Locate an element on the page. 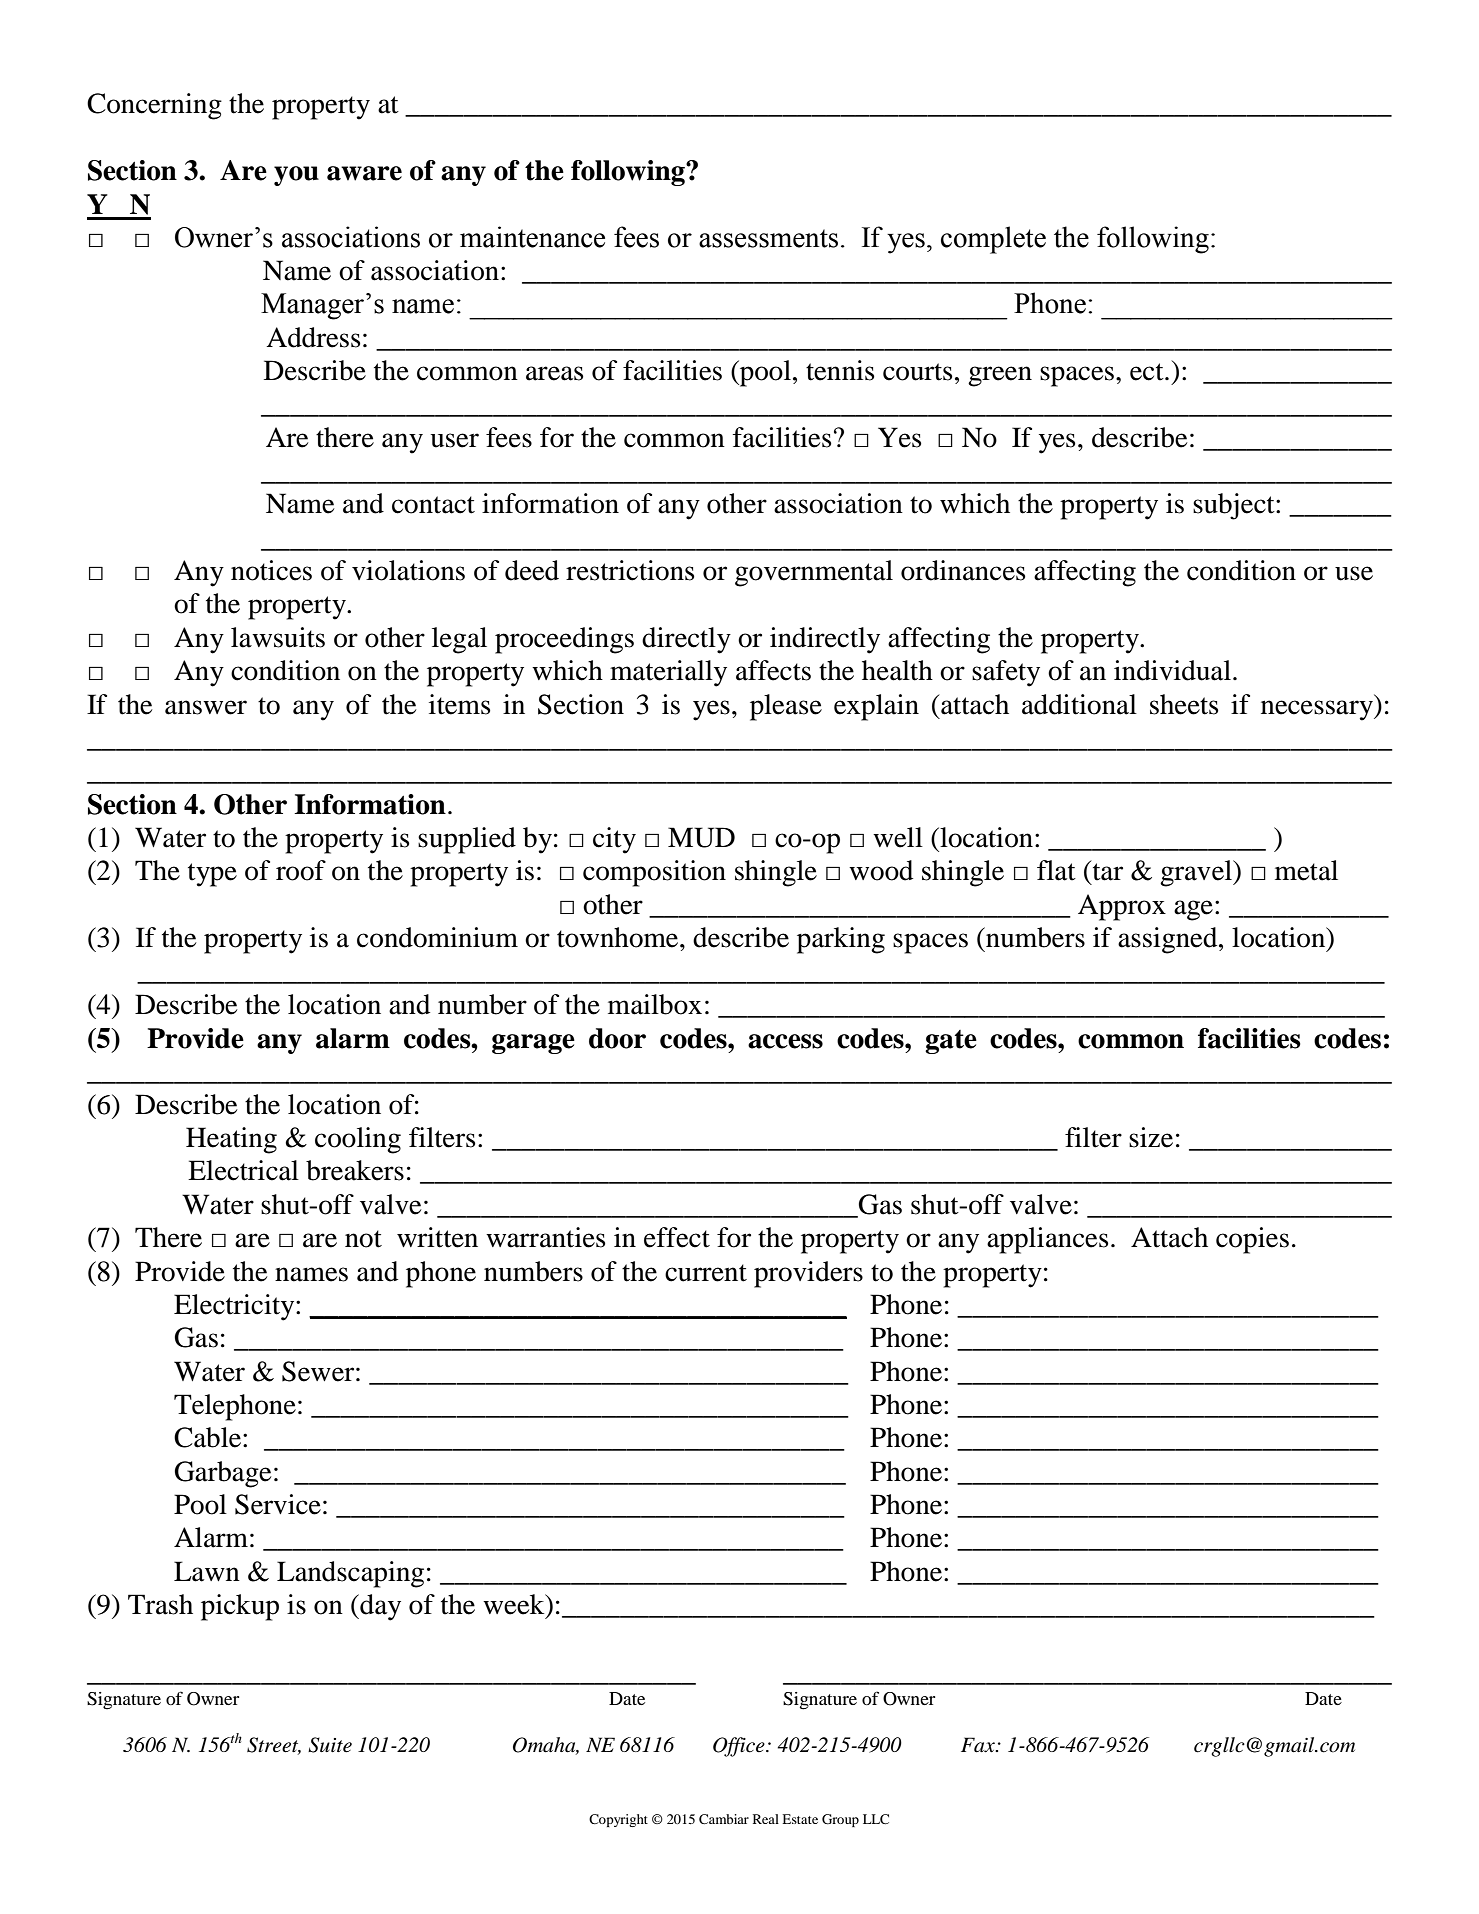 This image has width=1479, height=1914. affects is located at coordinates (773, 670).
